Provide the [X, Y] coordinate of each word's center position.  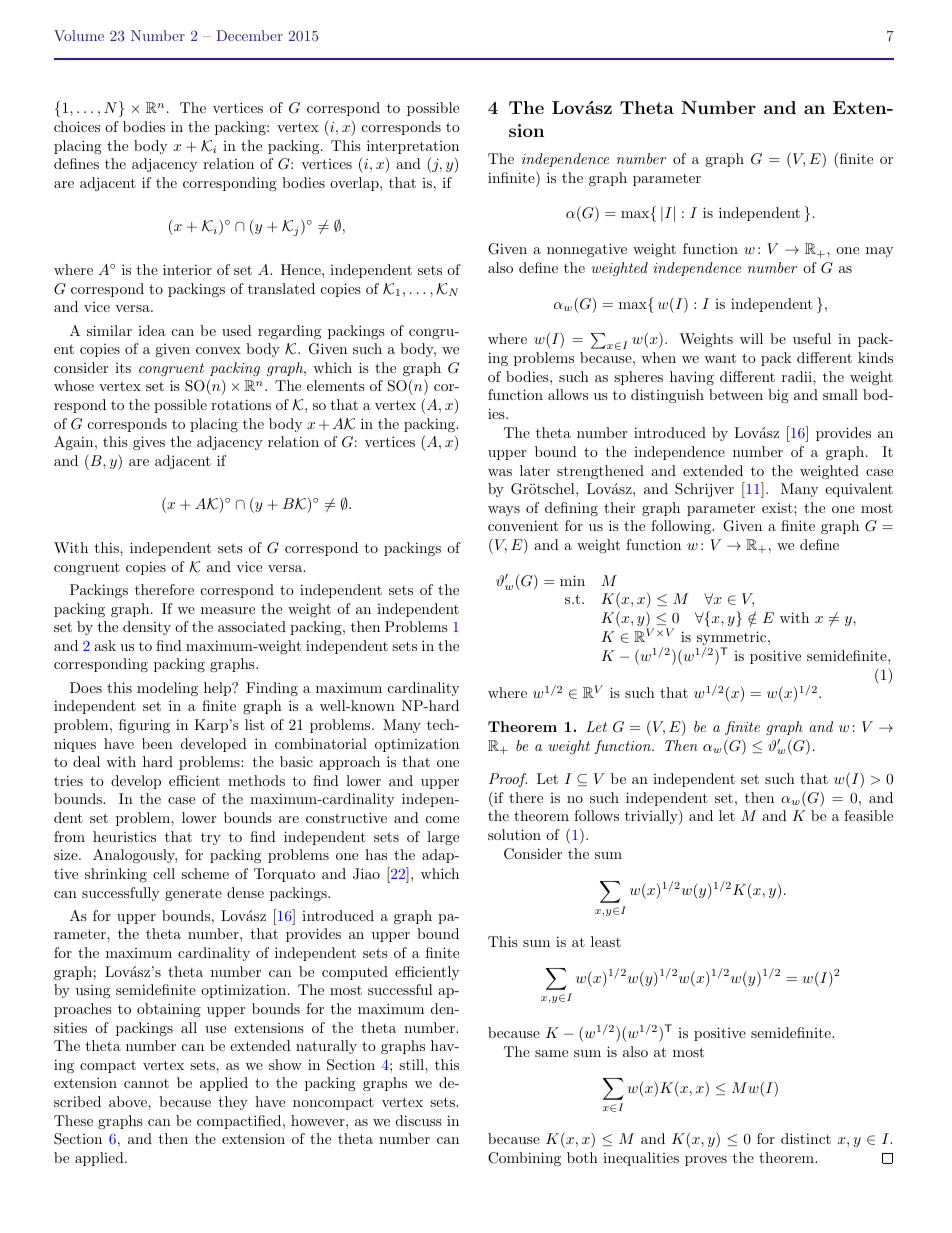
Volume [79, 35]
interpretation [413, 147]
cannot [146, 1083]
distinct [806, 1138]
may [879, 252]
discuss [419, 1120]
